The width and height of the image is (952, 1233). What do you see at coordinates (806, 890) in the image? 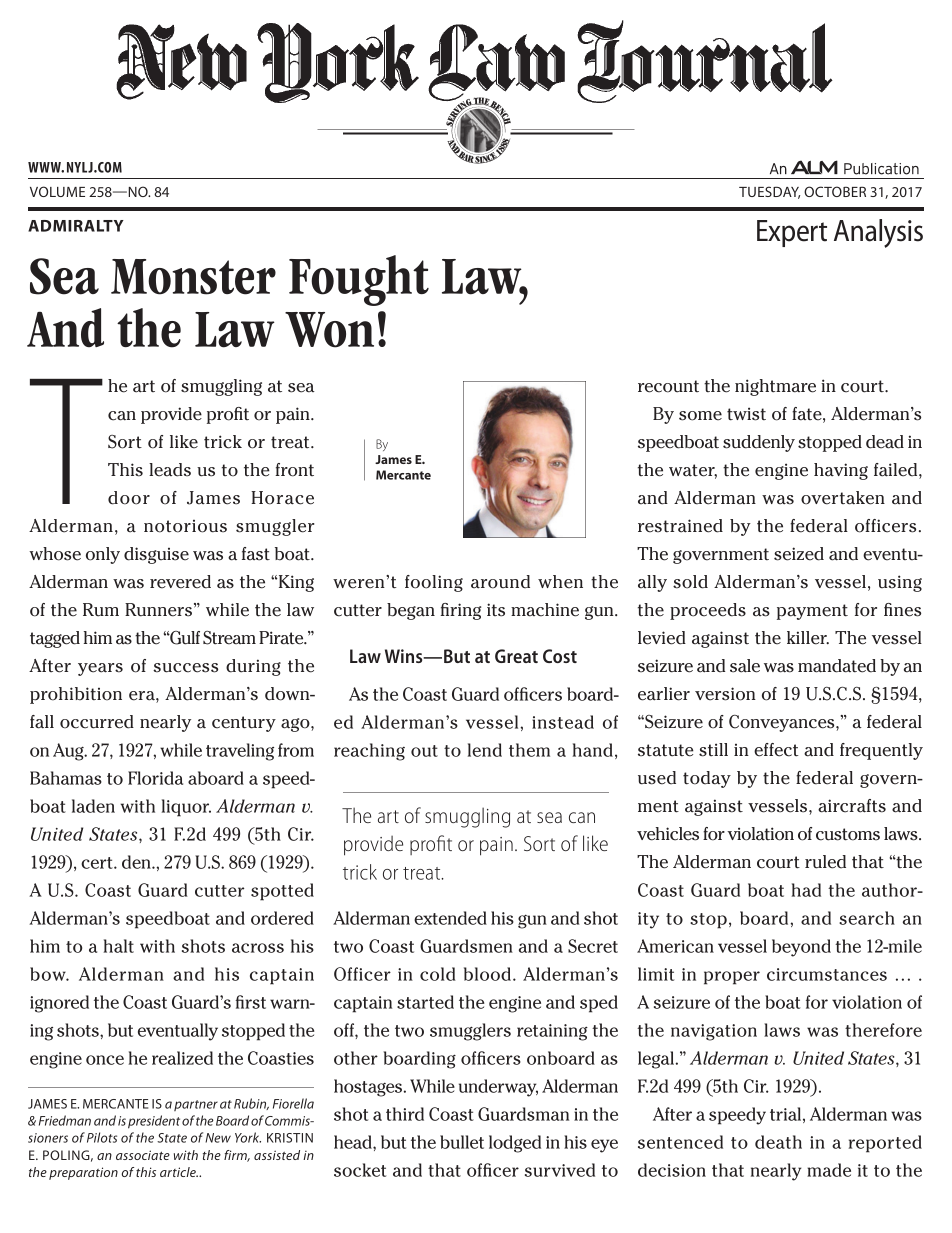
I see `had` at bounding box center [806, 890].
